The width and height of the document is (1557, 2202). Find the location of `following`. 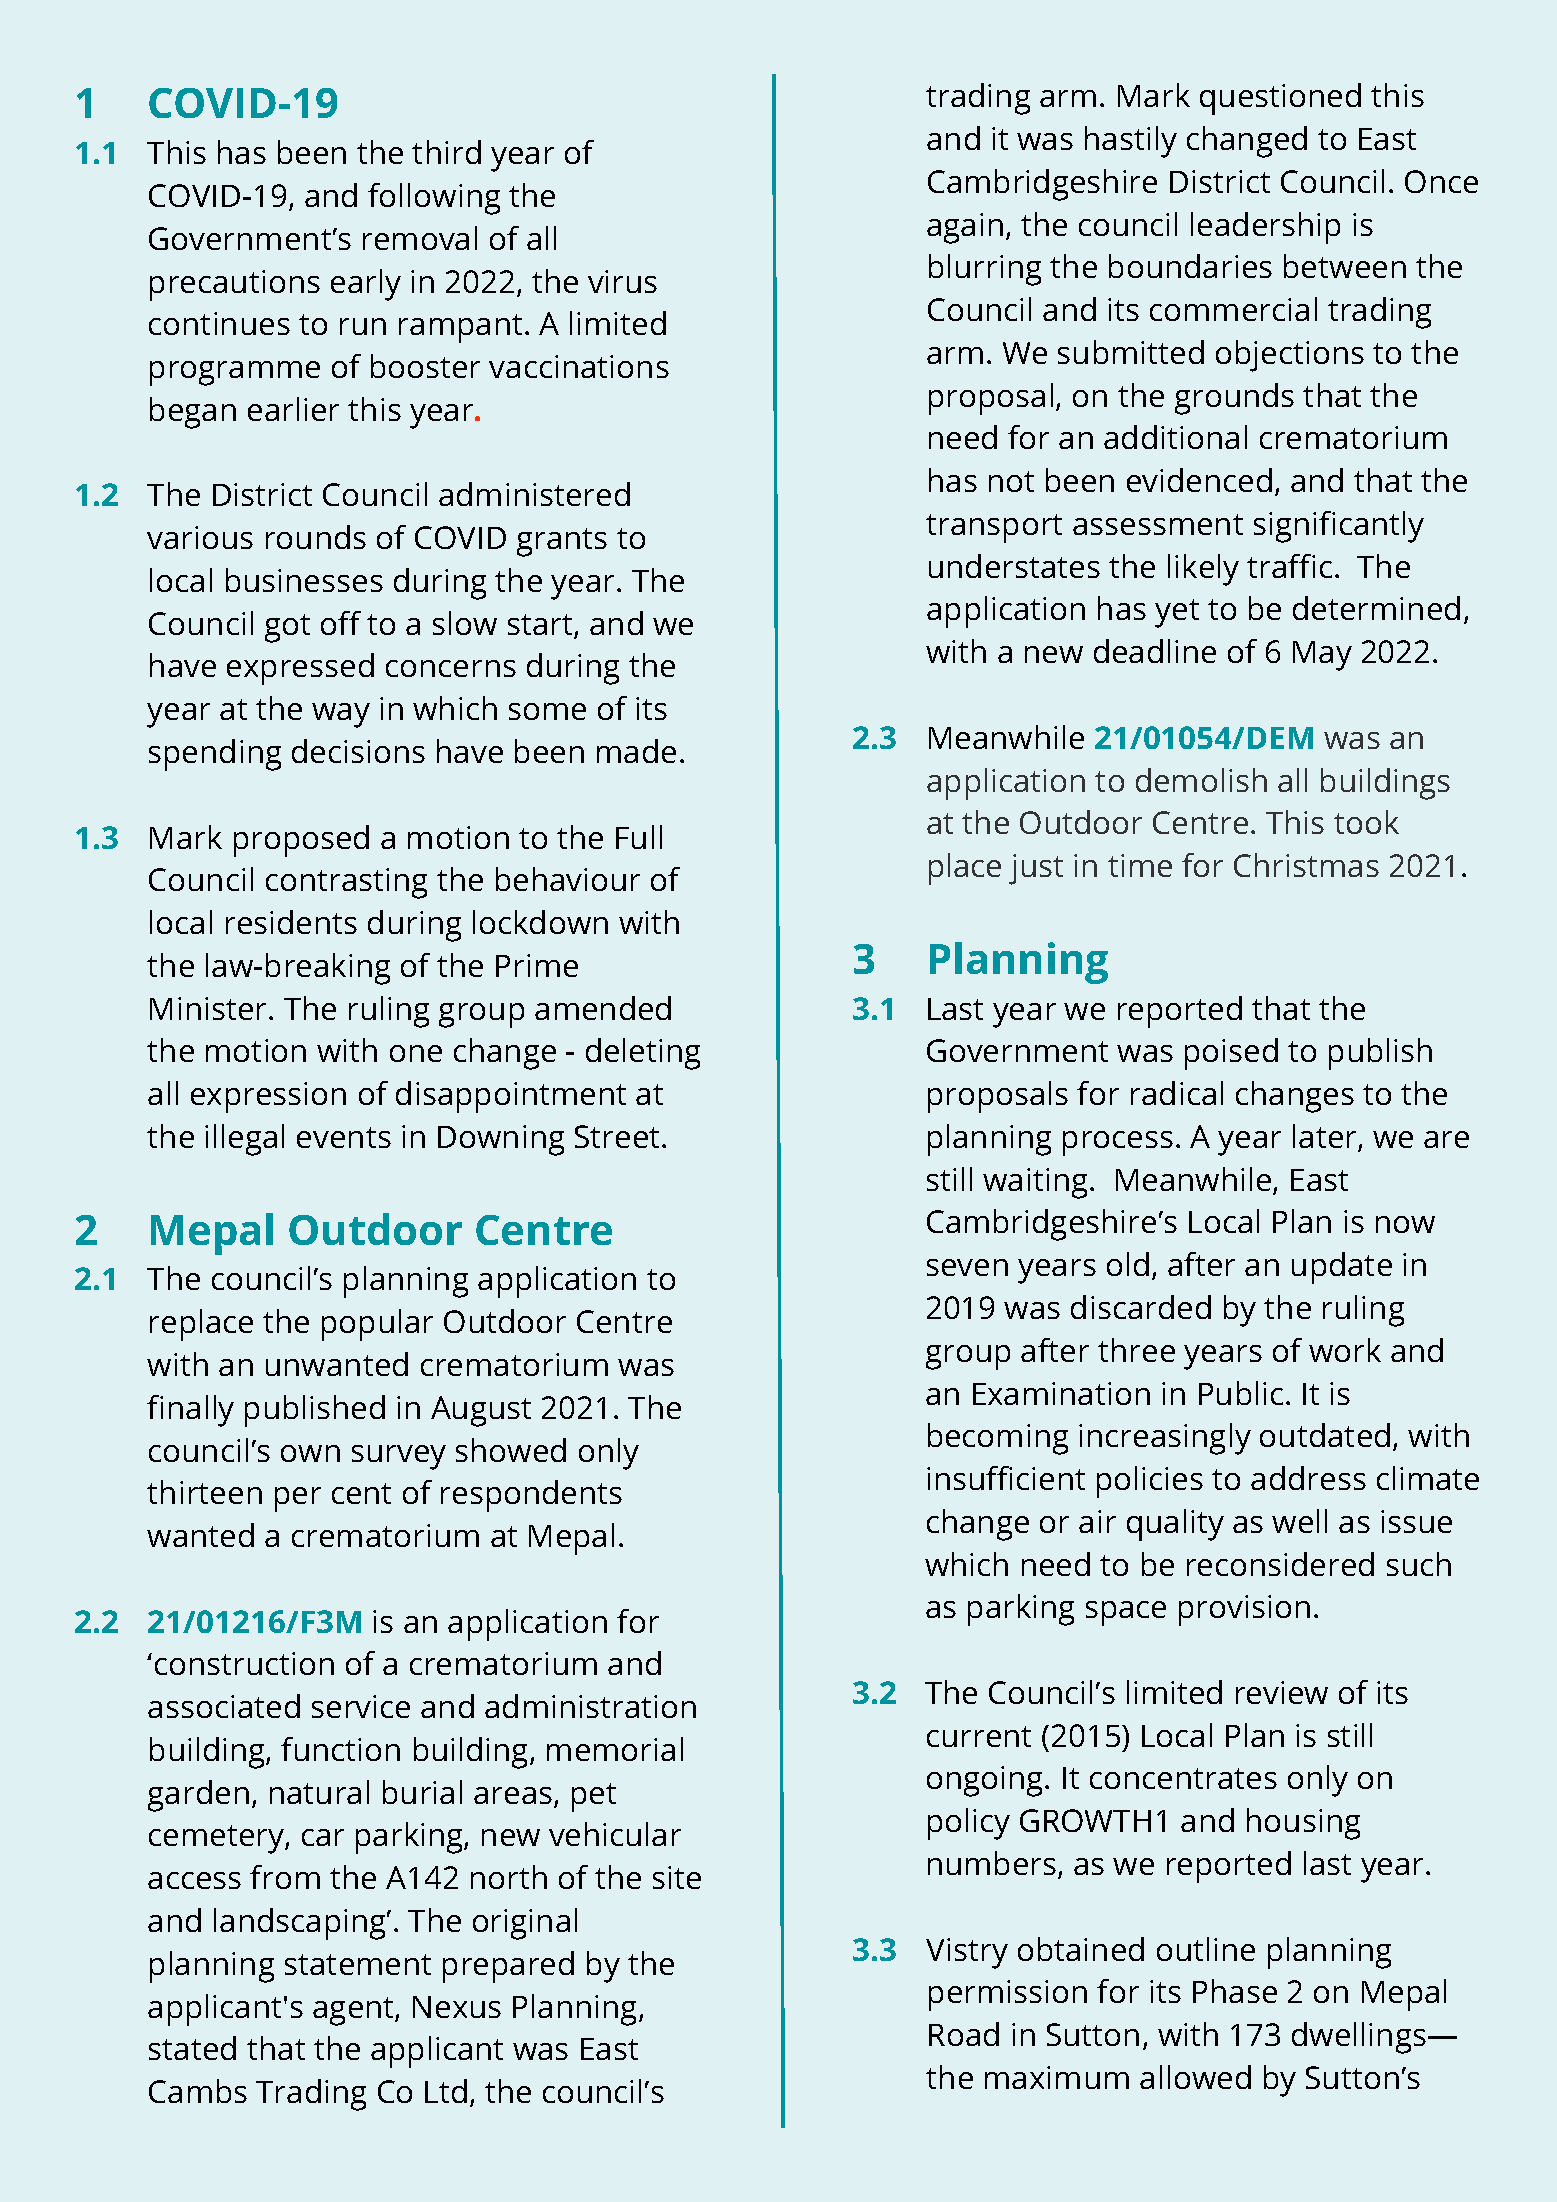

following is located at coordinates (434, 199).
